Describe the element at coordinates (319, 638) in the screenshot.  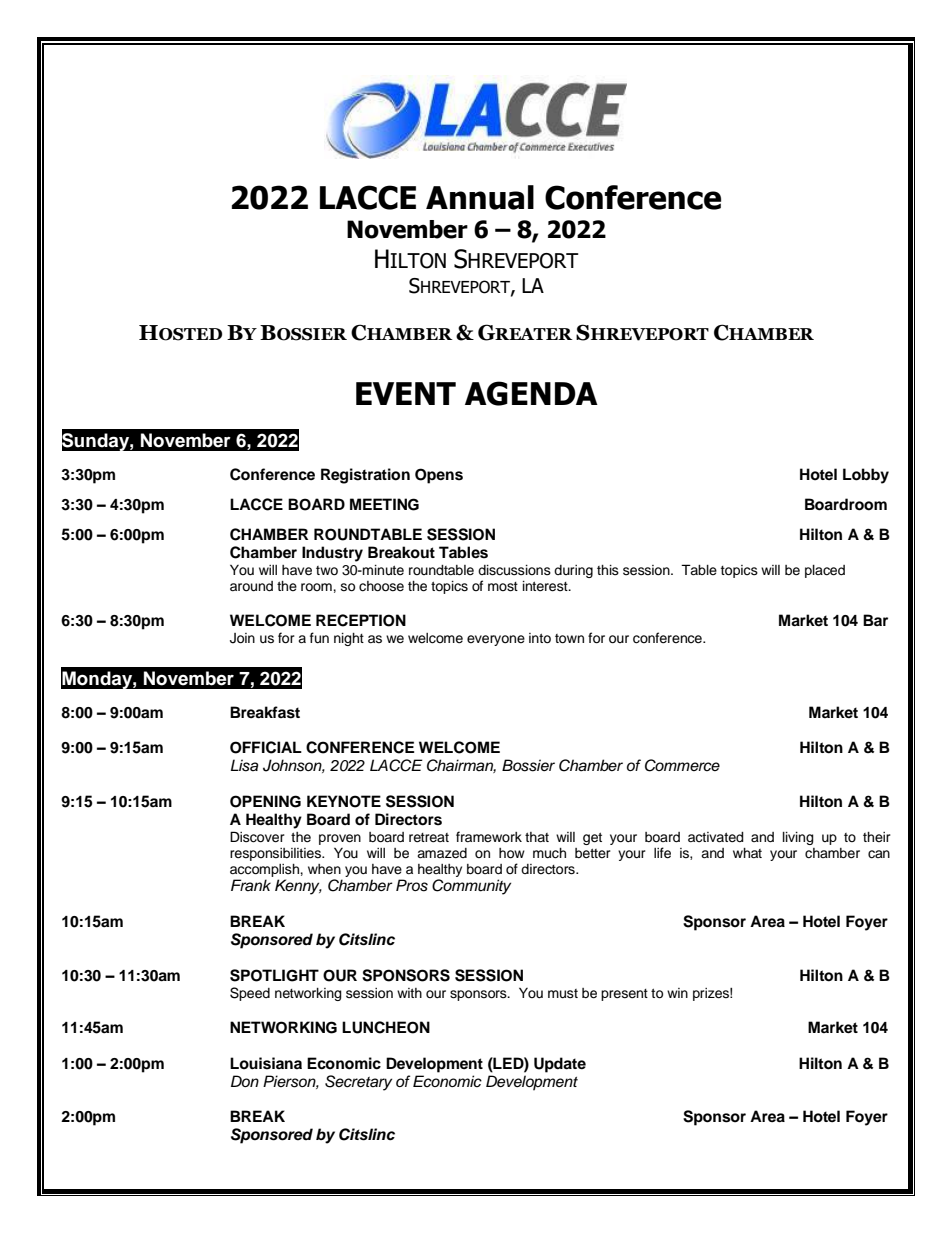
I see `fun` at that location.
